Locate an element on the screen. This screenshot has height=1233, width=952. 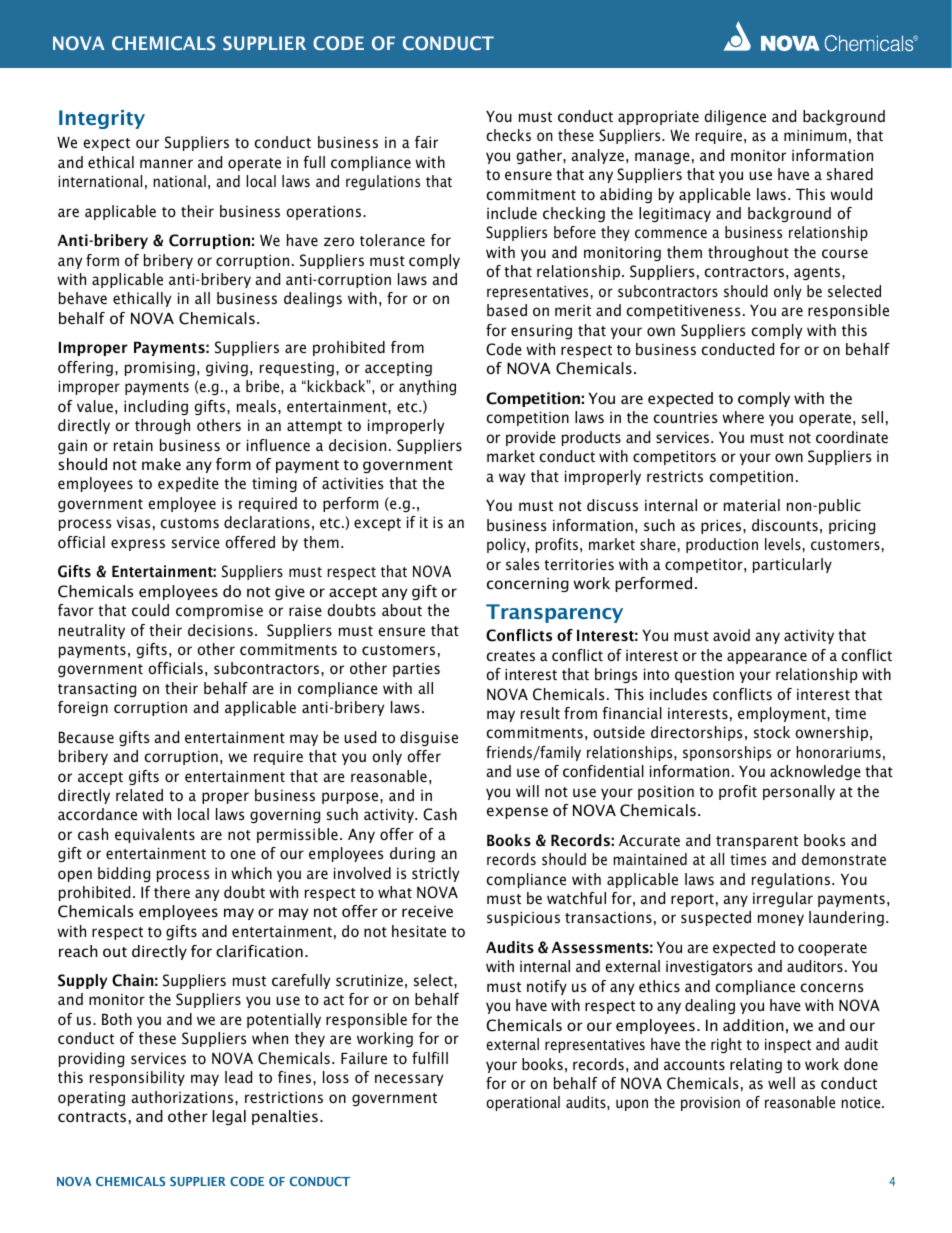
authorizations is located at coordinates (184, 1097).
